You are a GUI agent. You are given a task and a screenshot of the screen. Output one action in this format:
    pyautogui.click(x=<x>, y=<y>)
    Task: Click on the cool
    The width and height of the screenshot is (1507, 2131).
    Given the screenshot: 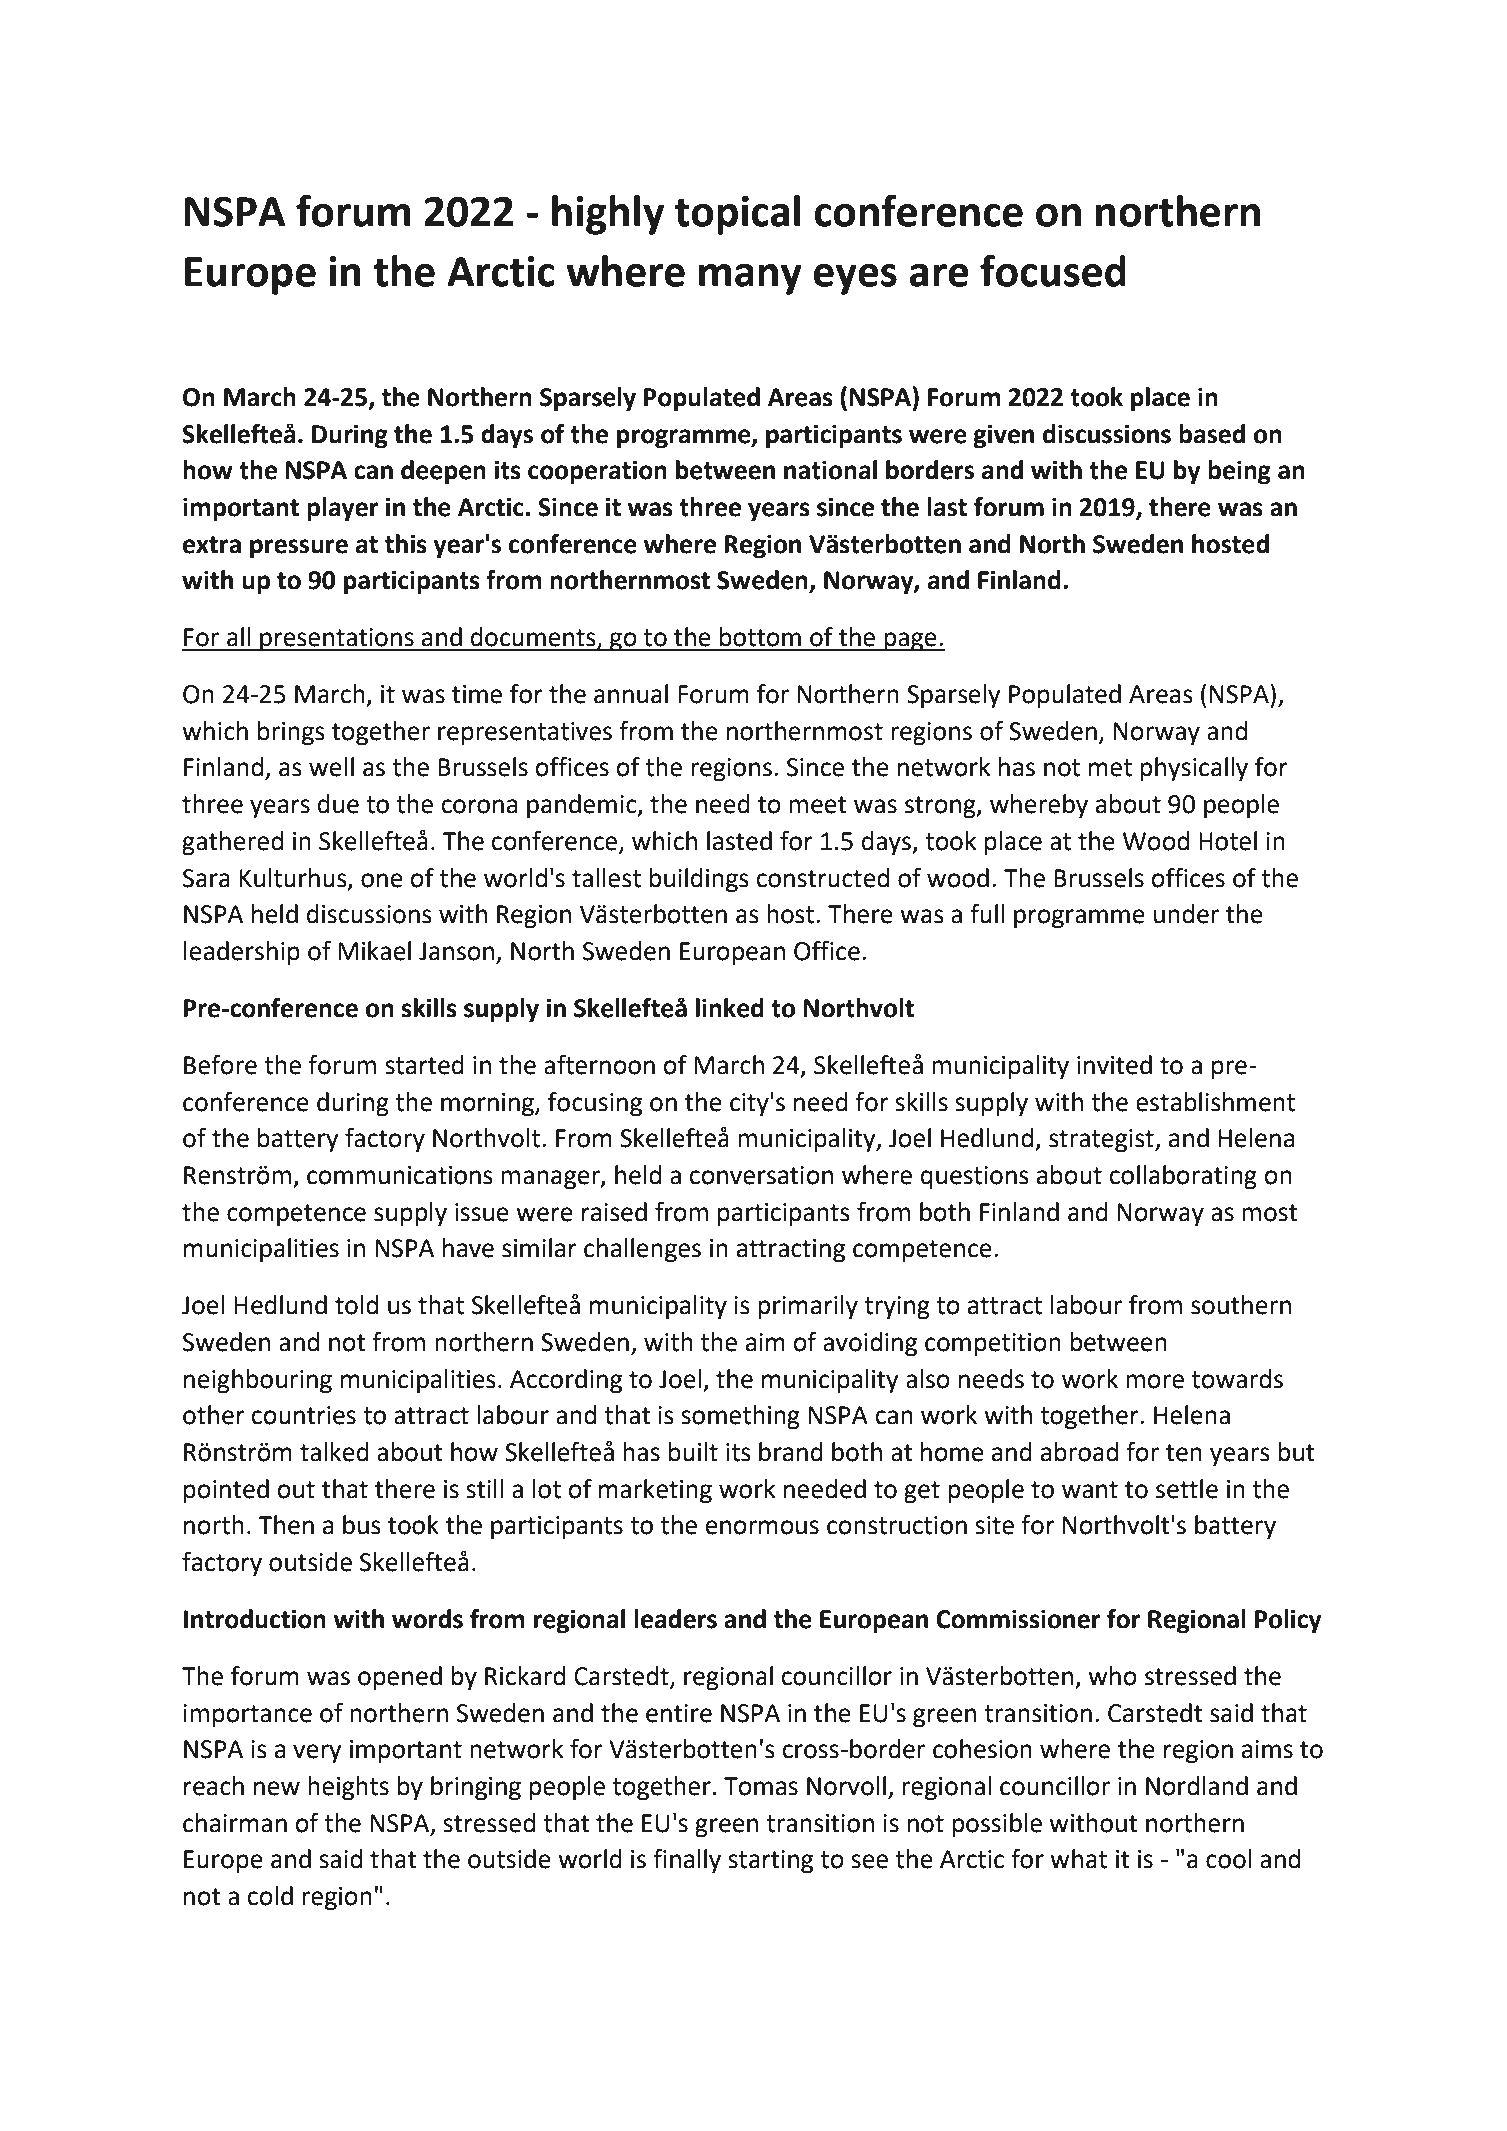 What is the action you would take?
    pyautogui.click(x=1228, y=1859)
